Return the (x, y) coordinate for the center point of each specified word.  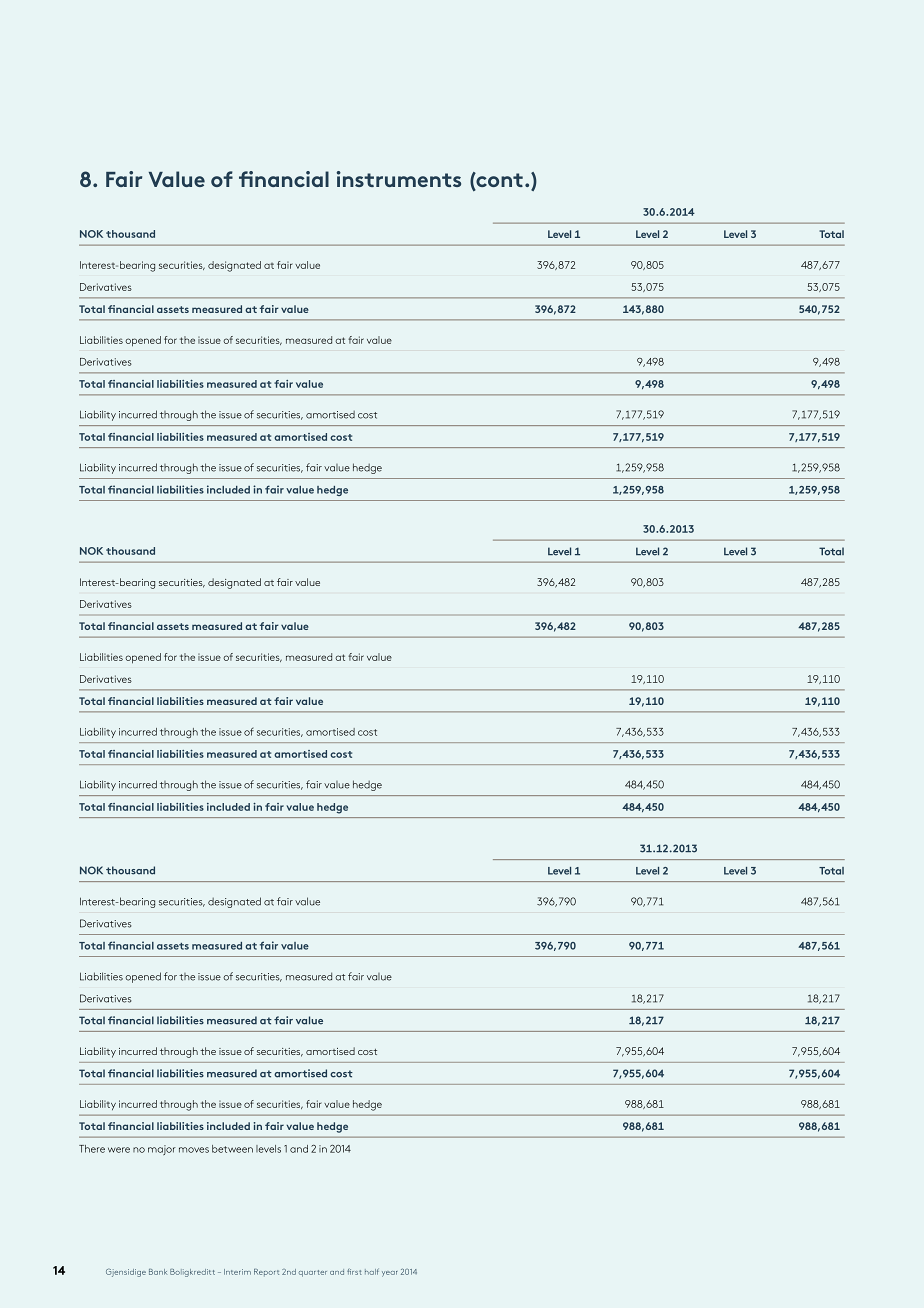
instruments (399, 179)
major (162, 1150)
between (232, 1149)
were (119, 1150)
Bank (158, 1272)
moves (194, 1150)
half (372, 1271)
